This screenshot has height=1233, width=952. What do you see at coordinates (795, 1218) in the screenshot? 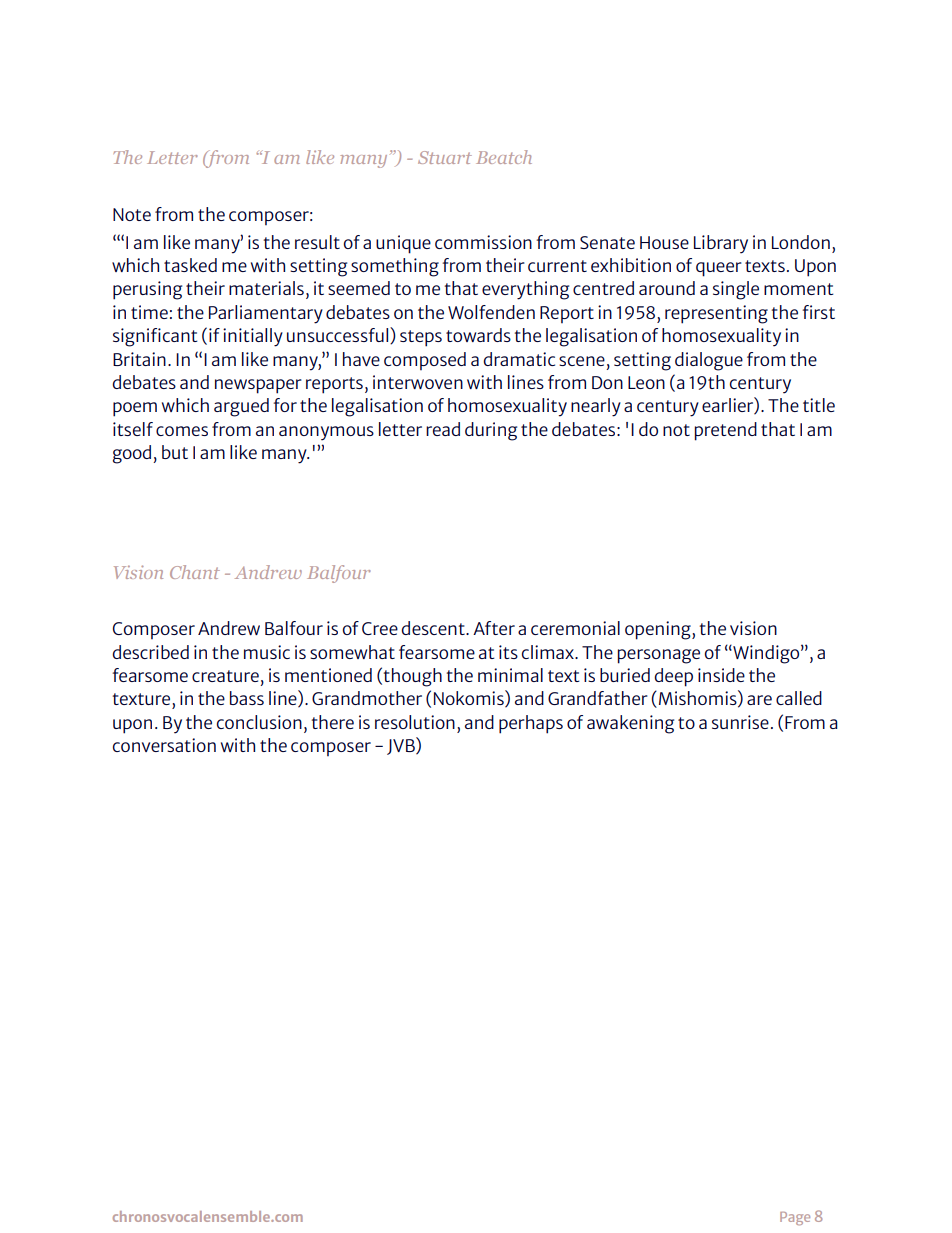
I see `Page` at bounding box center [795, 1218].
